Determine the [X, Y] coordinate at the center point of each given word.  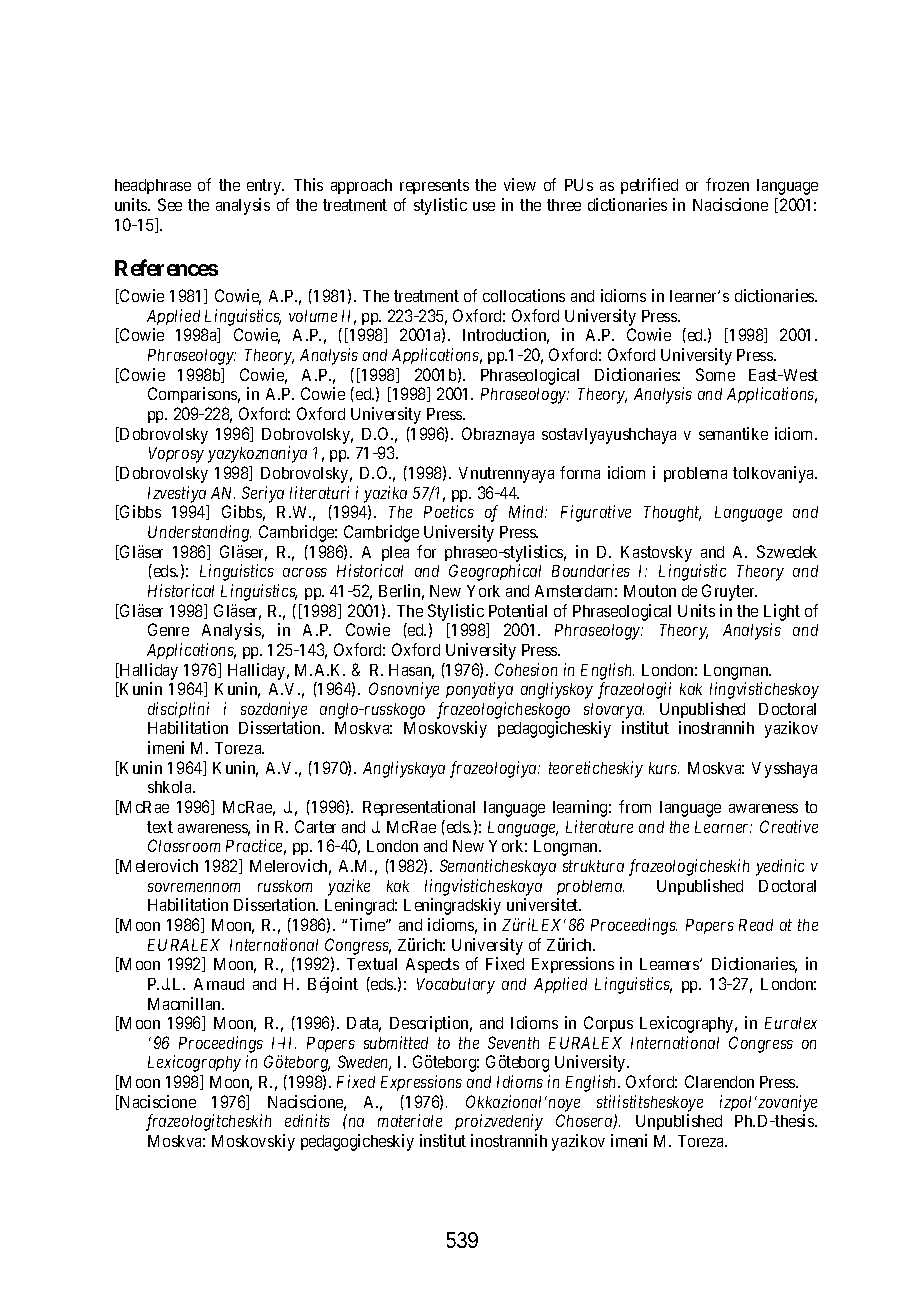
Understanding [199, 533]
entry [265, 187]
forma [580, 472]
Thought [672, 514]
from [635, 806]
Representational [419, 808]
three [564, 205]
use [484, 206]
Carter [315, 826]
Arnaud [219, 984]
